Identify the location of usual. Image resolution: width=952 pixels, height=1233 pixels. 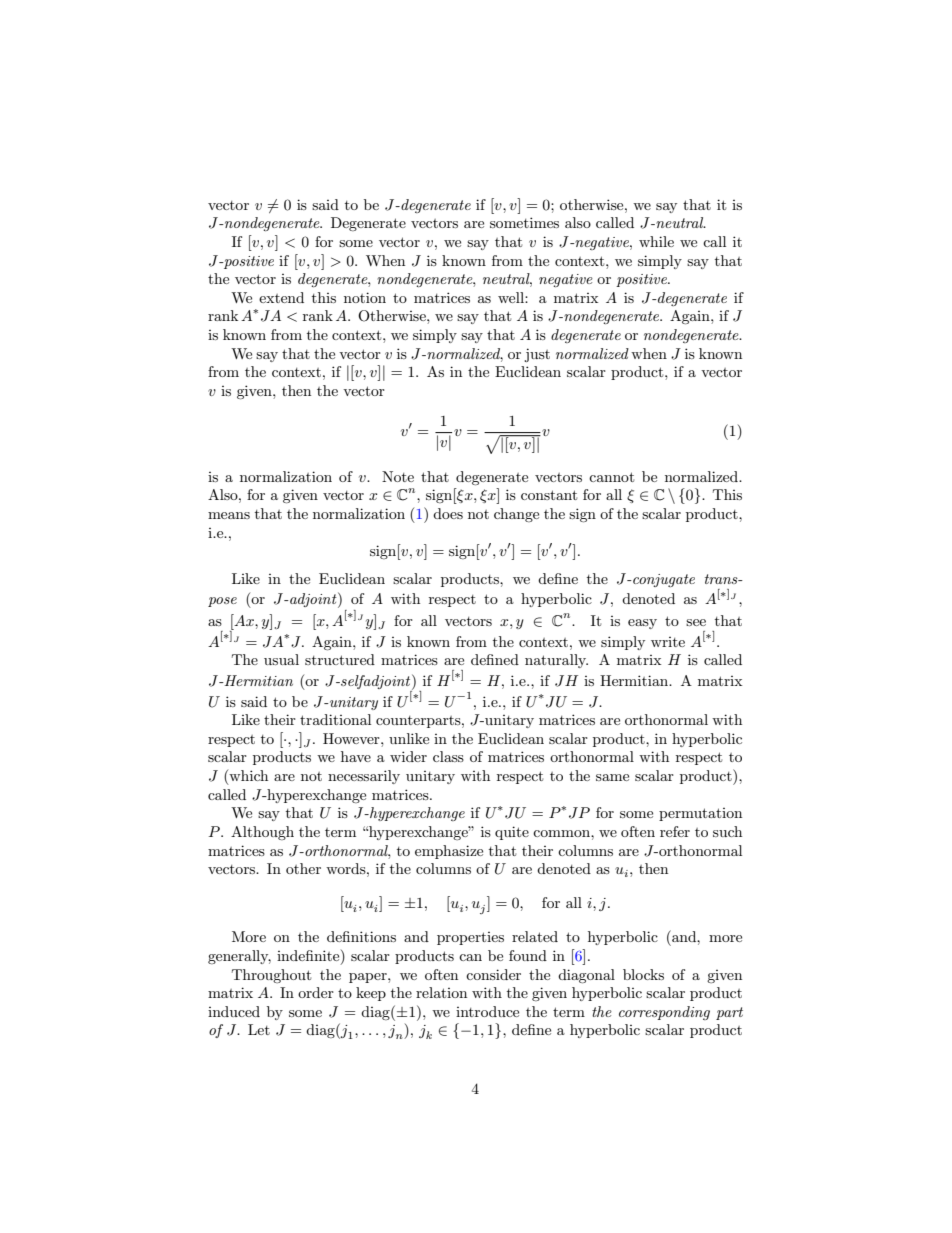
(281, 659).
